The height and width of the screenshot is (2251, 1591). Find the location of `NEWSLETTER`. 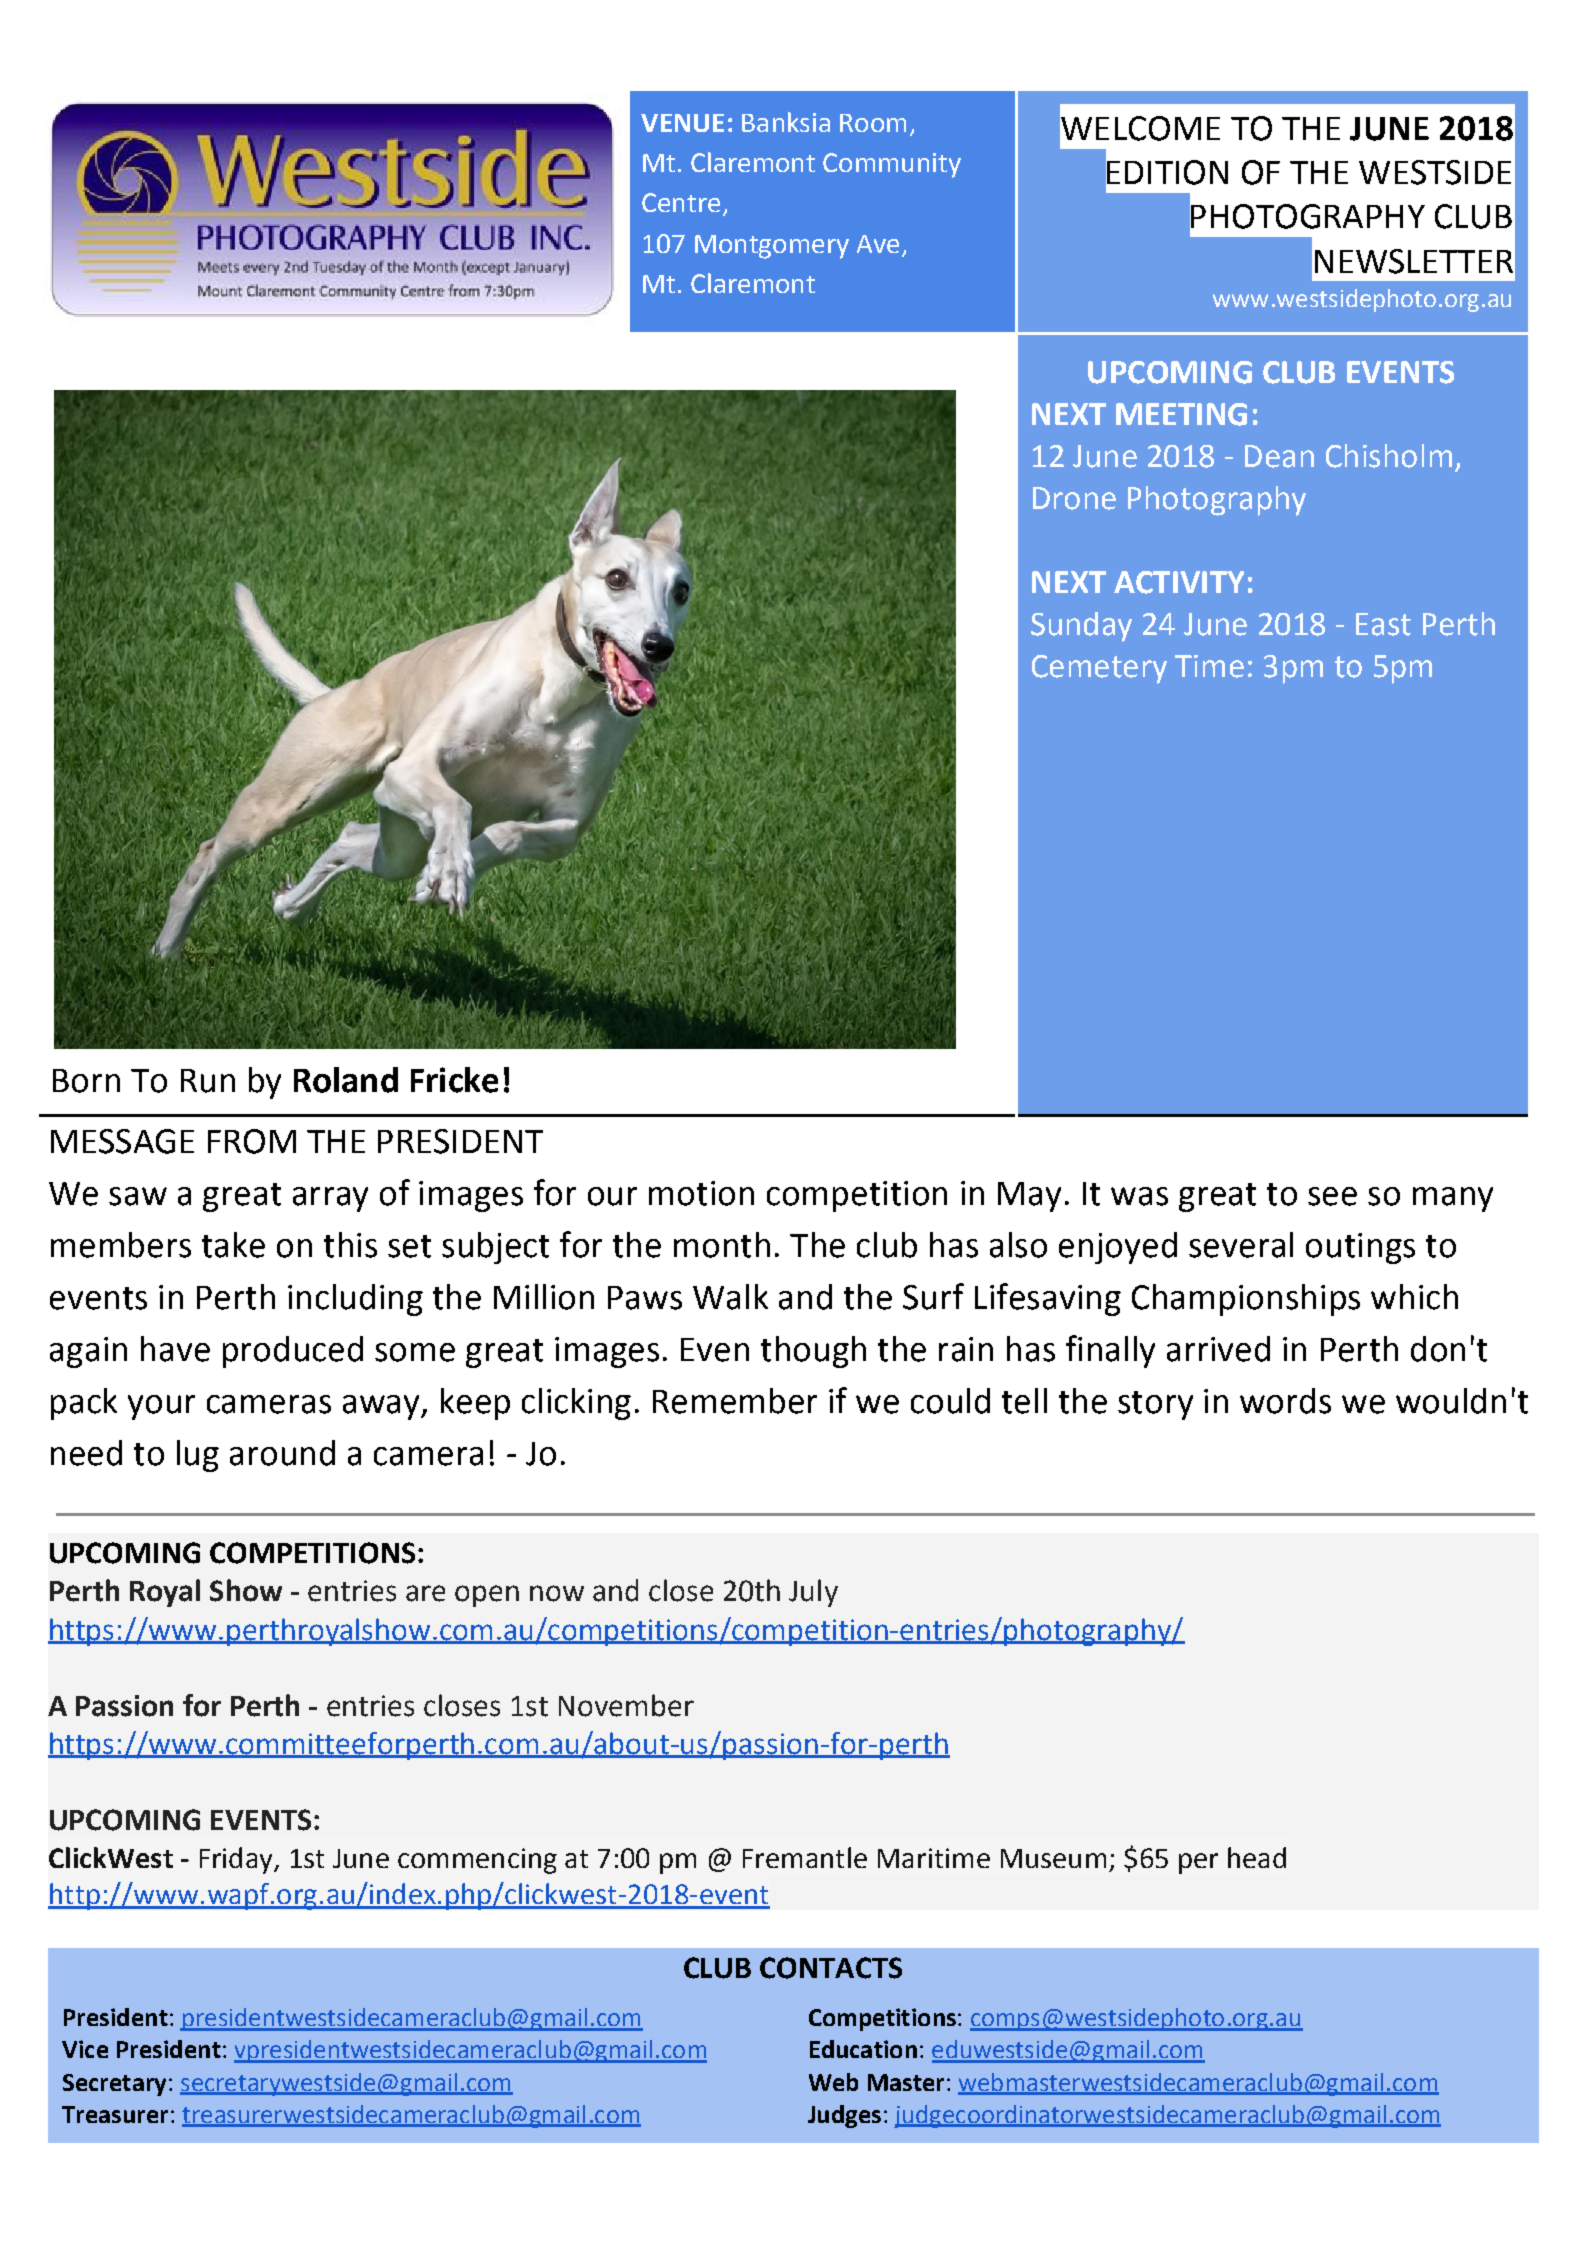

NEWSLETTER is located at coordinates (1414, 261).
